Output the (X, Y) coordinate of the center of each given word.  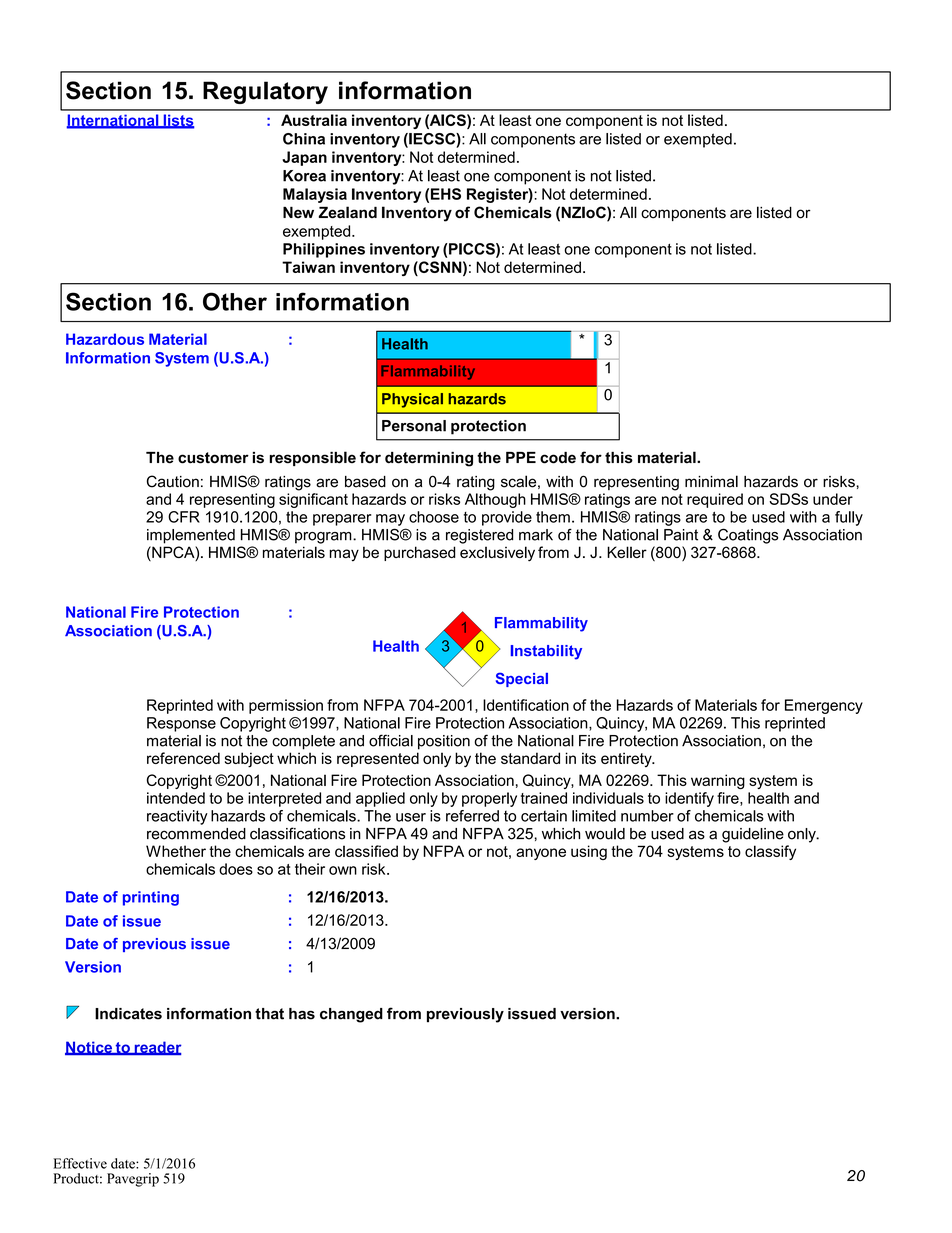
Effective (80, 1163)
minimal (711, 481)
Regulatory (265, 92)
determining (429, 459)
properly (489, 799)
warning (718, 781)
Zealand (348, 212)
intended (176, 798)
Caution (173, 481)
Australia (314, 120)
